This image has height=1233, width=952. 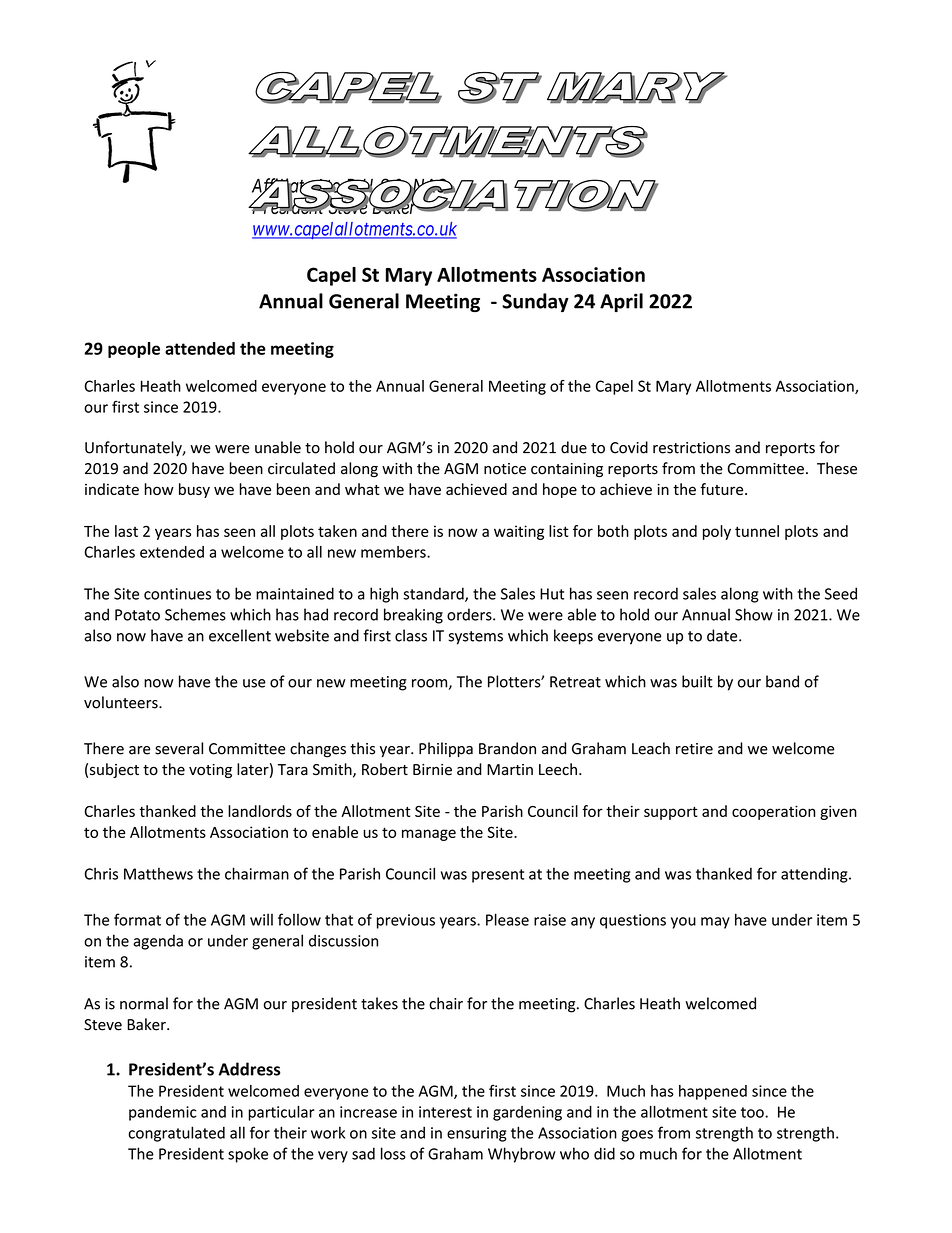 What do you see at coordinates (200, 348) in the image?
I see `attended` at bounding box center [200, 348].
